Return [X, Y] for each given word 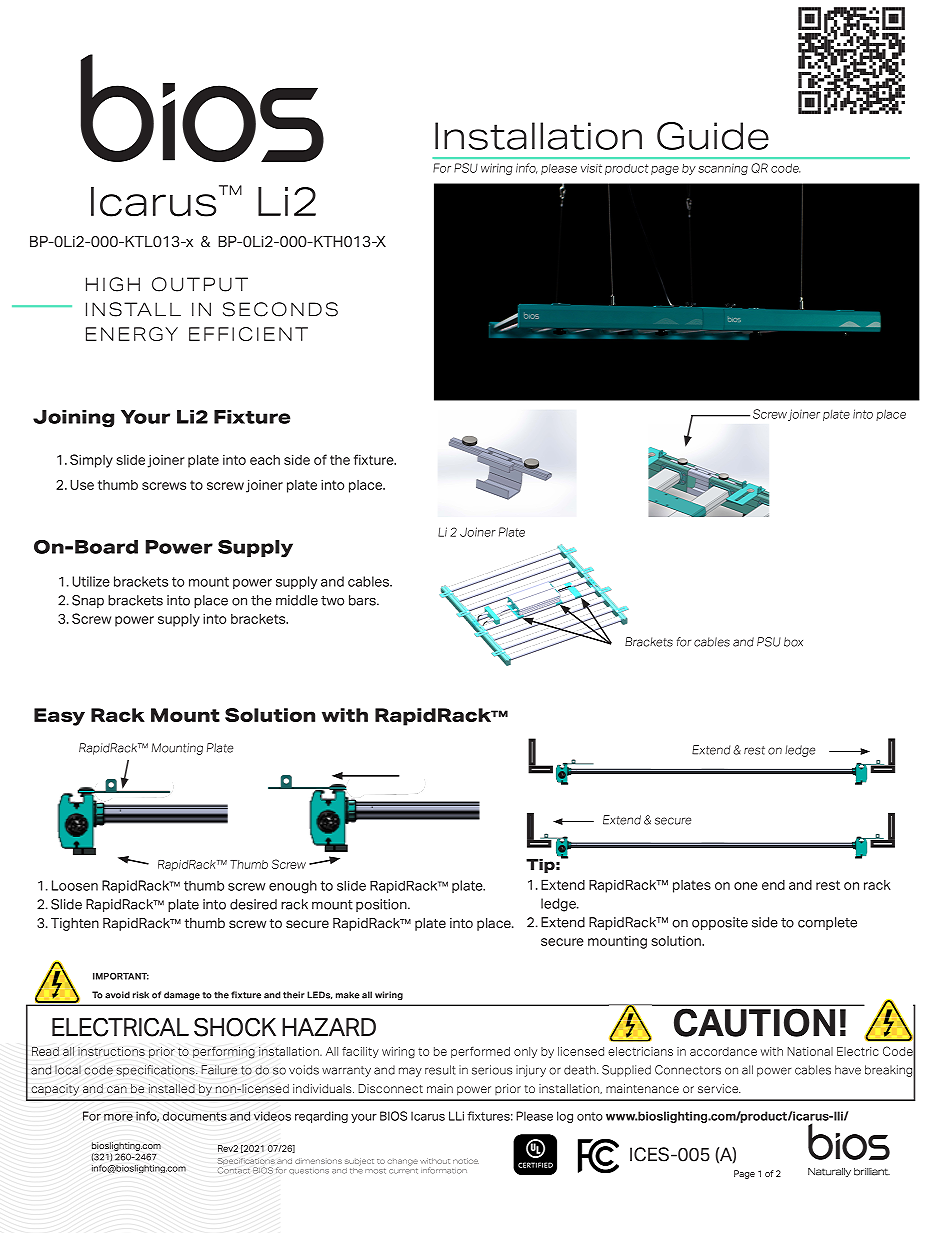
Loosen [75, 885]
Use [82, 484]
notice [466, 1161]
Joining [73, 419]
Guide [713, 136]
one [746, 886]
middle [297, 600]
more [118, 1117]
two [332, 601]
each [265, 459]
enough [293, 887]
